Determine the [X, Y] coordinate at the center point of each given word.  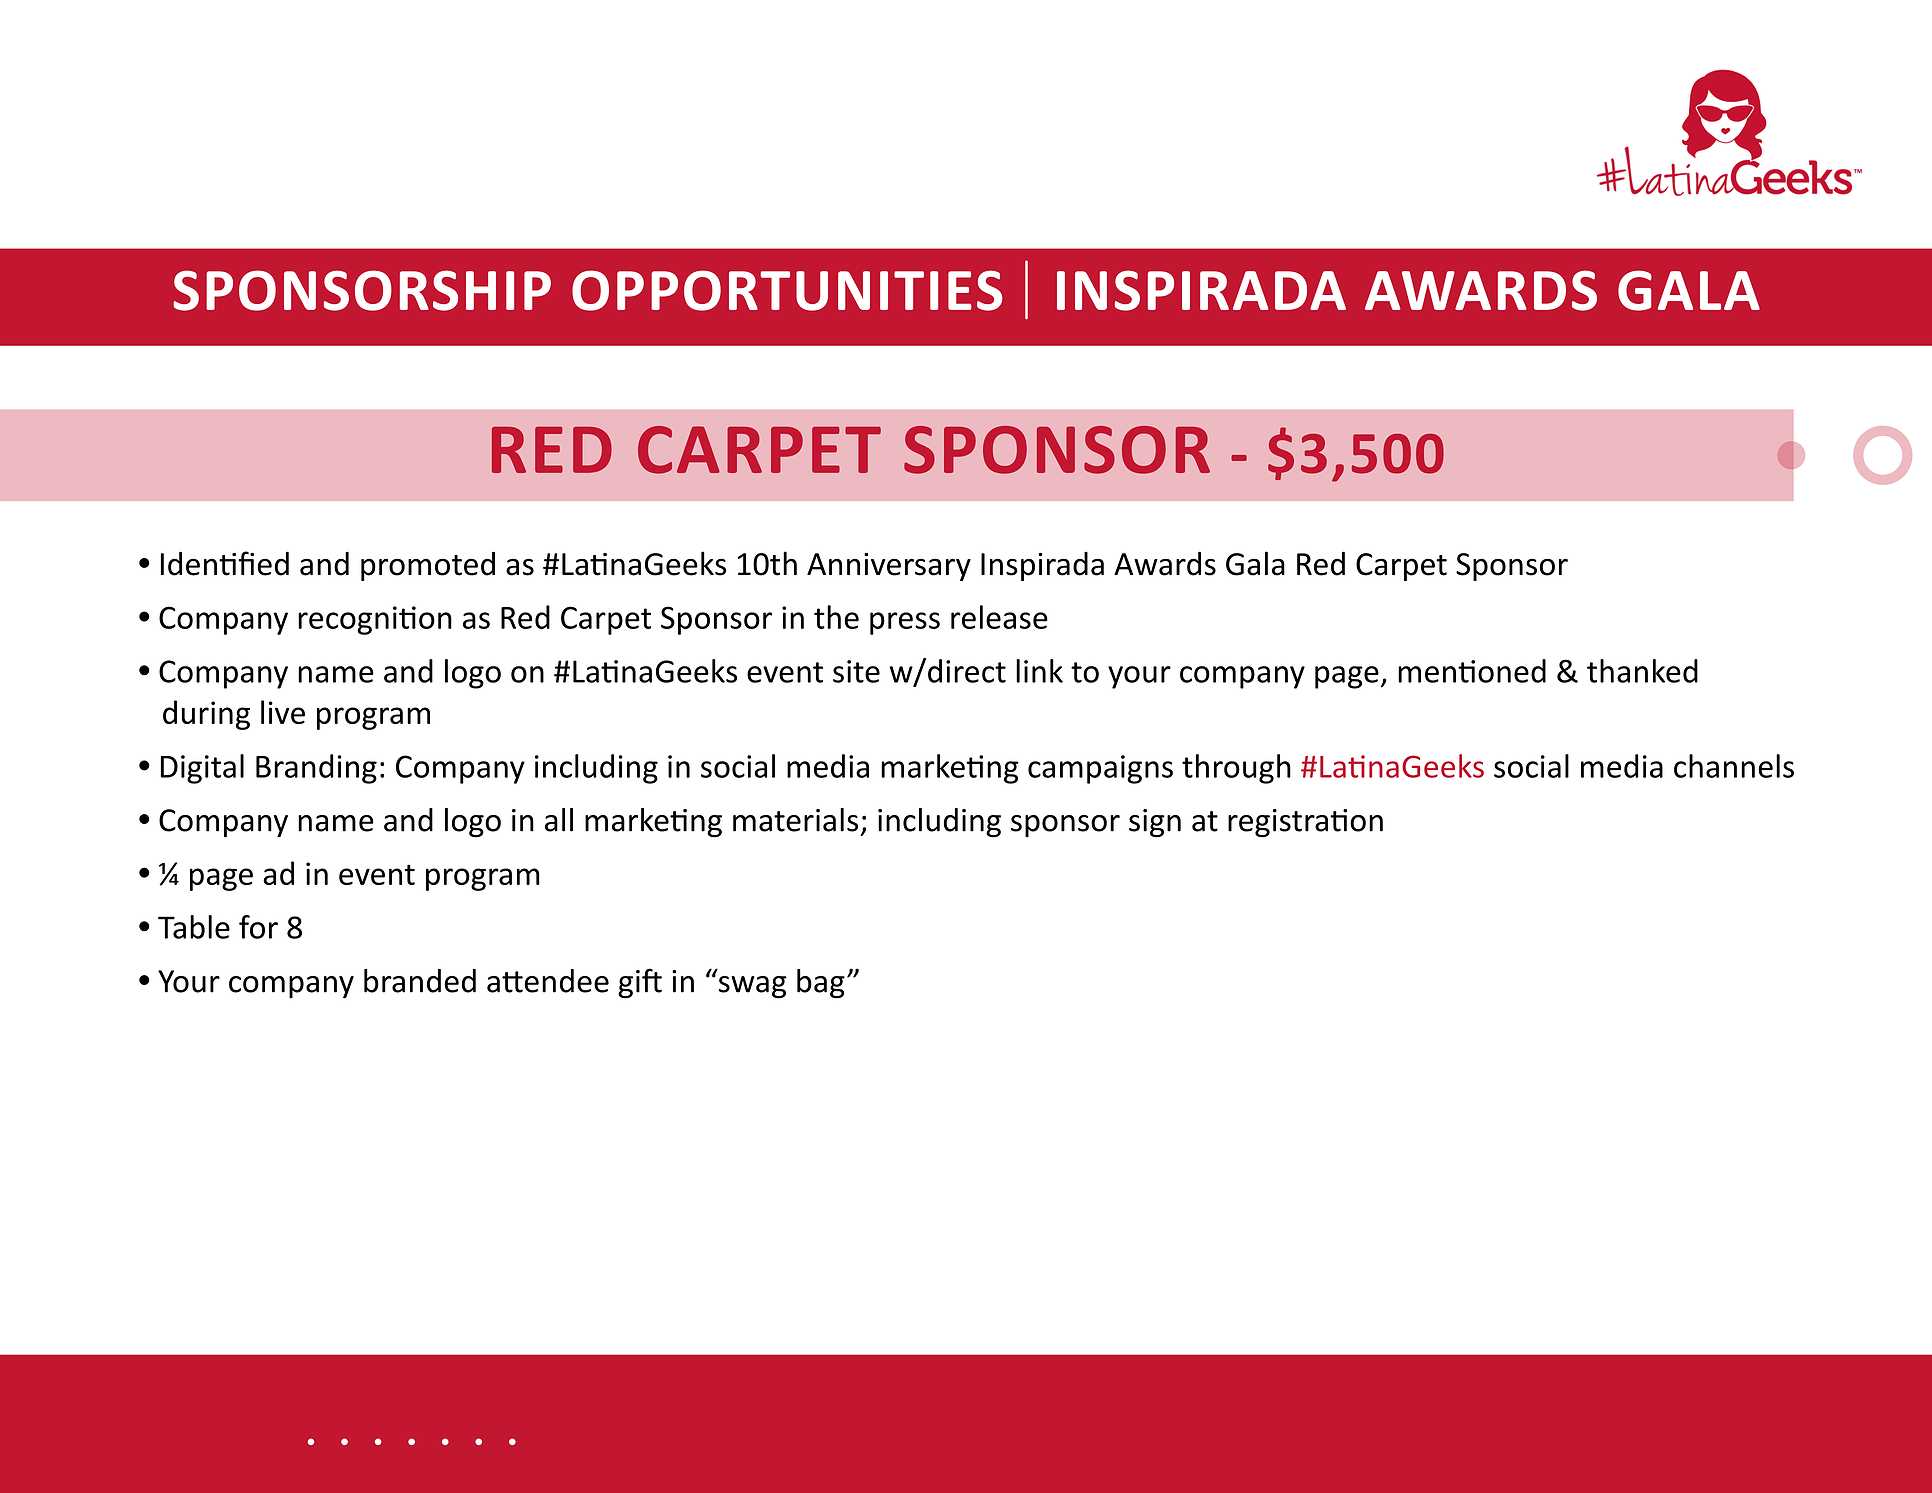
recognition [375, 620]
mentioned [1472, 671]
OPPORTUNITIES [787, 290]
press [905, 623]
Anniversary [889, 567]
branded [420, 981]
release [999, 617]
